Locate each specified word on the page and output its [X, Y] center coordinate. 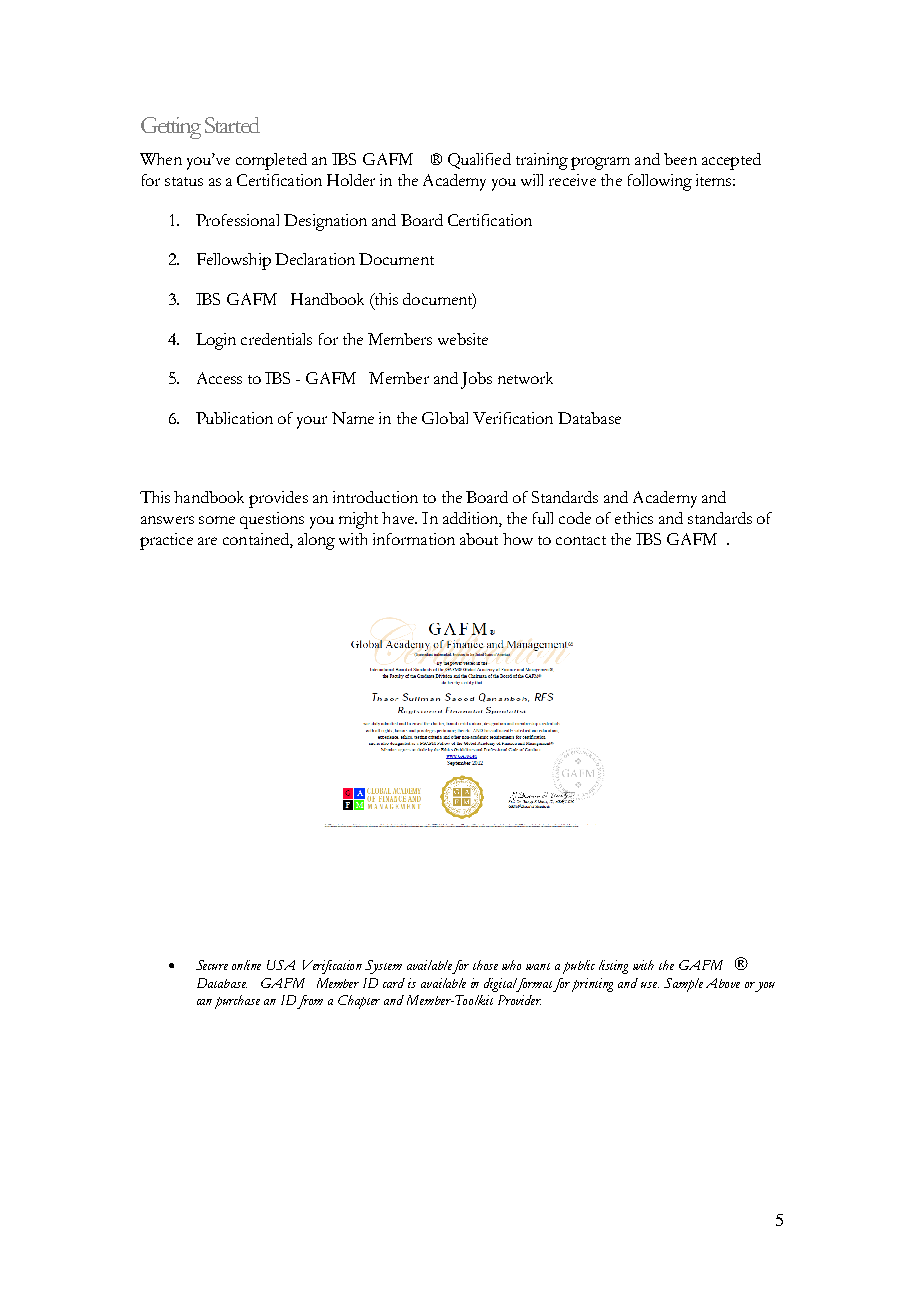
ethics [634, 518]
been [680, 159]
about [479, 539]
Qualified [479, 161]
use [650, 985]
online [246, 965]
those [485, 965]
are [207, 541]
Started [232, 125]
